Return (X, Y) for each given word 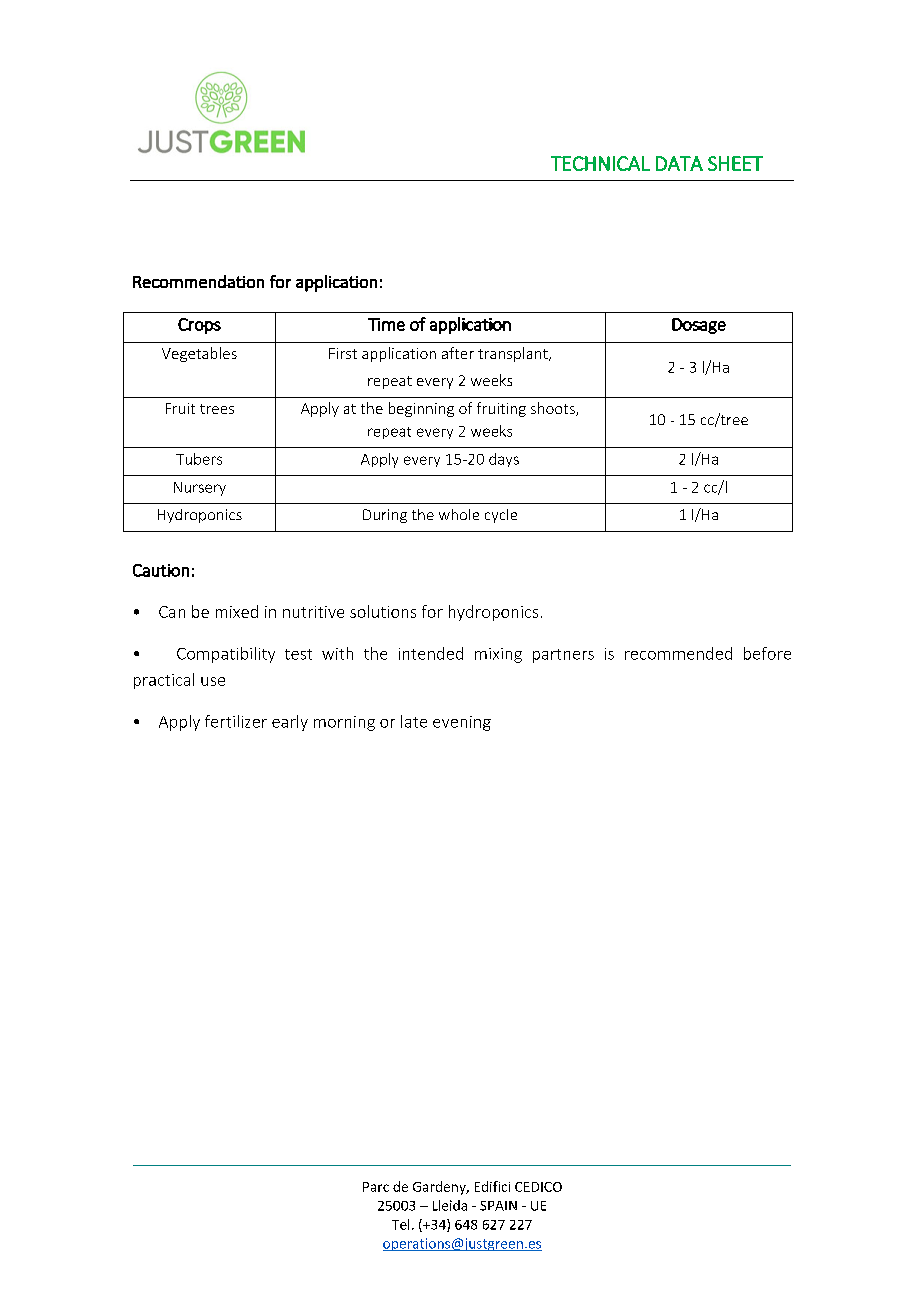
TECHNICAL (600, 163)
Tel (400, 1224)
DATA (679, 163)
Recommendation (198, 281)
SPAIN (498, 1206)
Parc (376, 1187)
